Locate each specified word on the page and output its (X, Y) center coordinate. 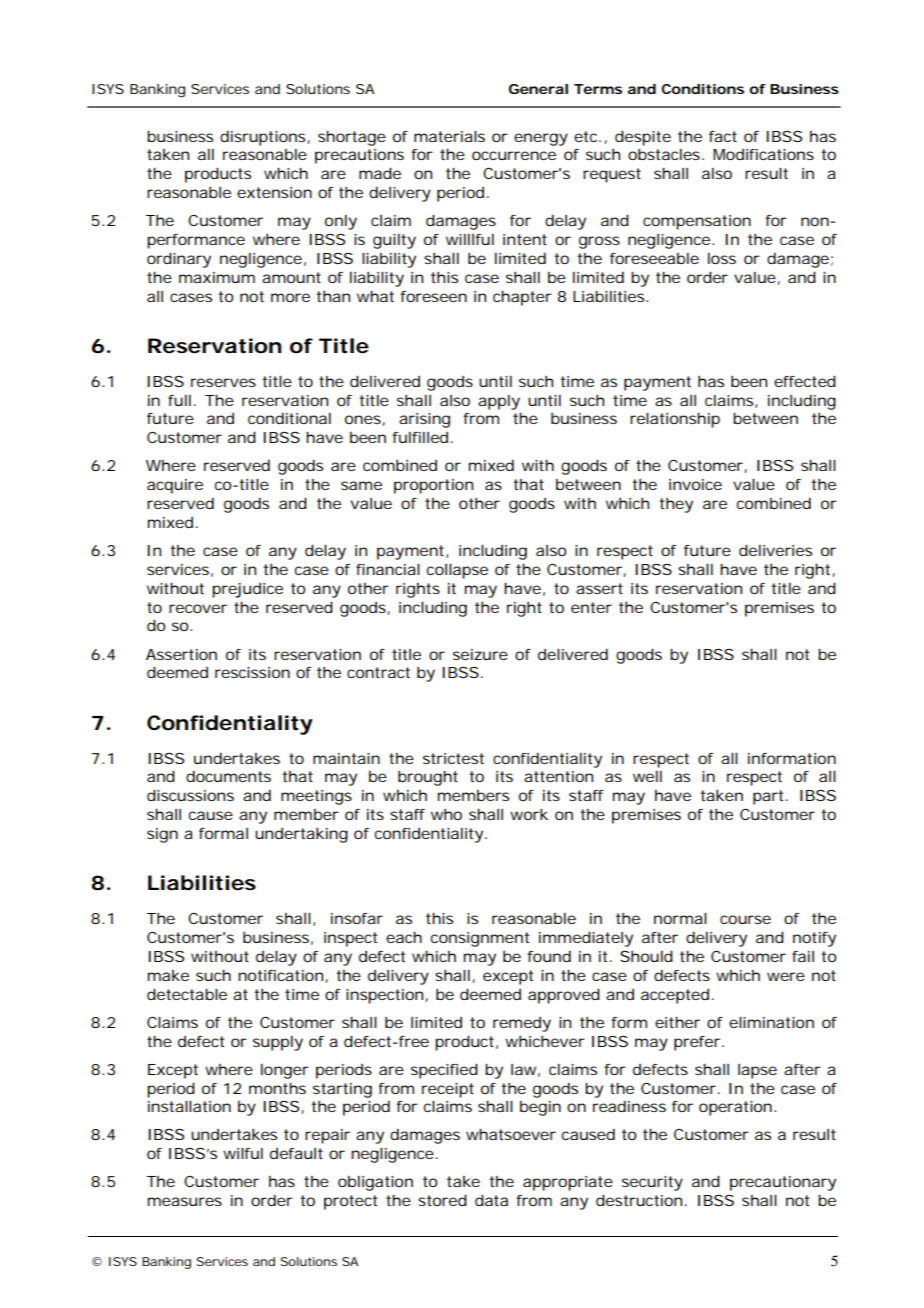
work (529, 814)
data (491, 1200)
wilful (243, 1153)
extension (274, 192)
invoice (695, 484)
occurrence (514, 155)
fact (723, 136)
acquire (175, 486)
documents (228, 776)
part (770, 797)
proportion (433, 486)
